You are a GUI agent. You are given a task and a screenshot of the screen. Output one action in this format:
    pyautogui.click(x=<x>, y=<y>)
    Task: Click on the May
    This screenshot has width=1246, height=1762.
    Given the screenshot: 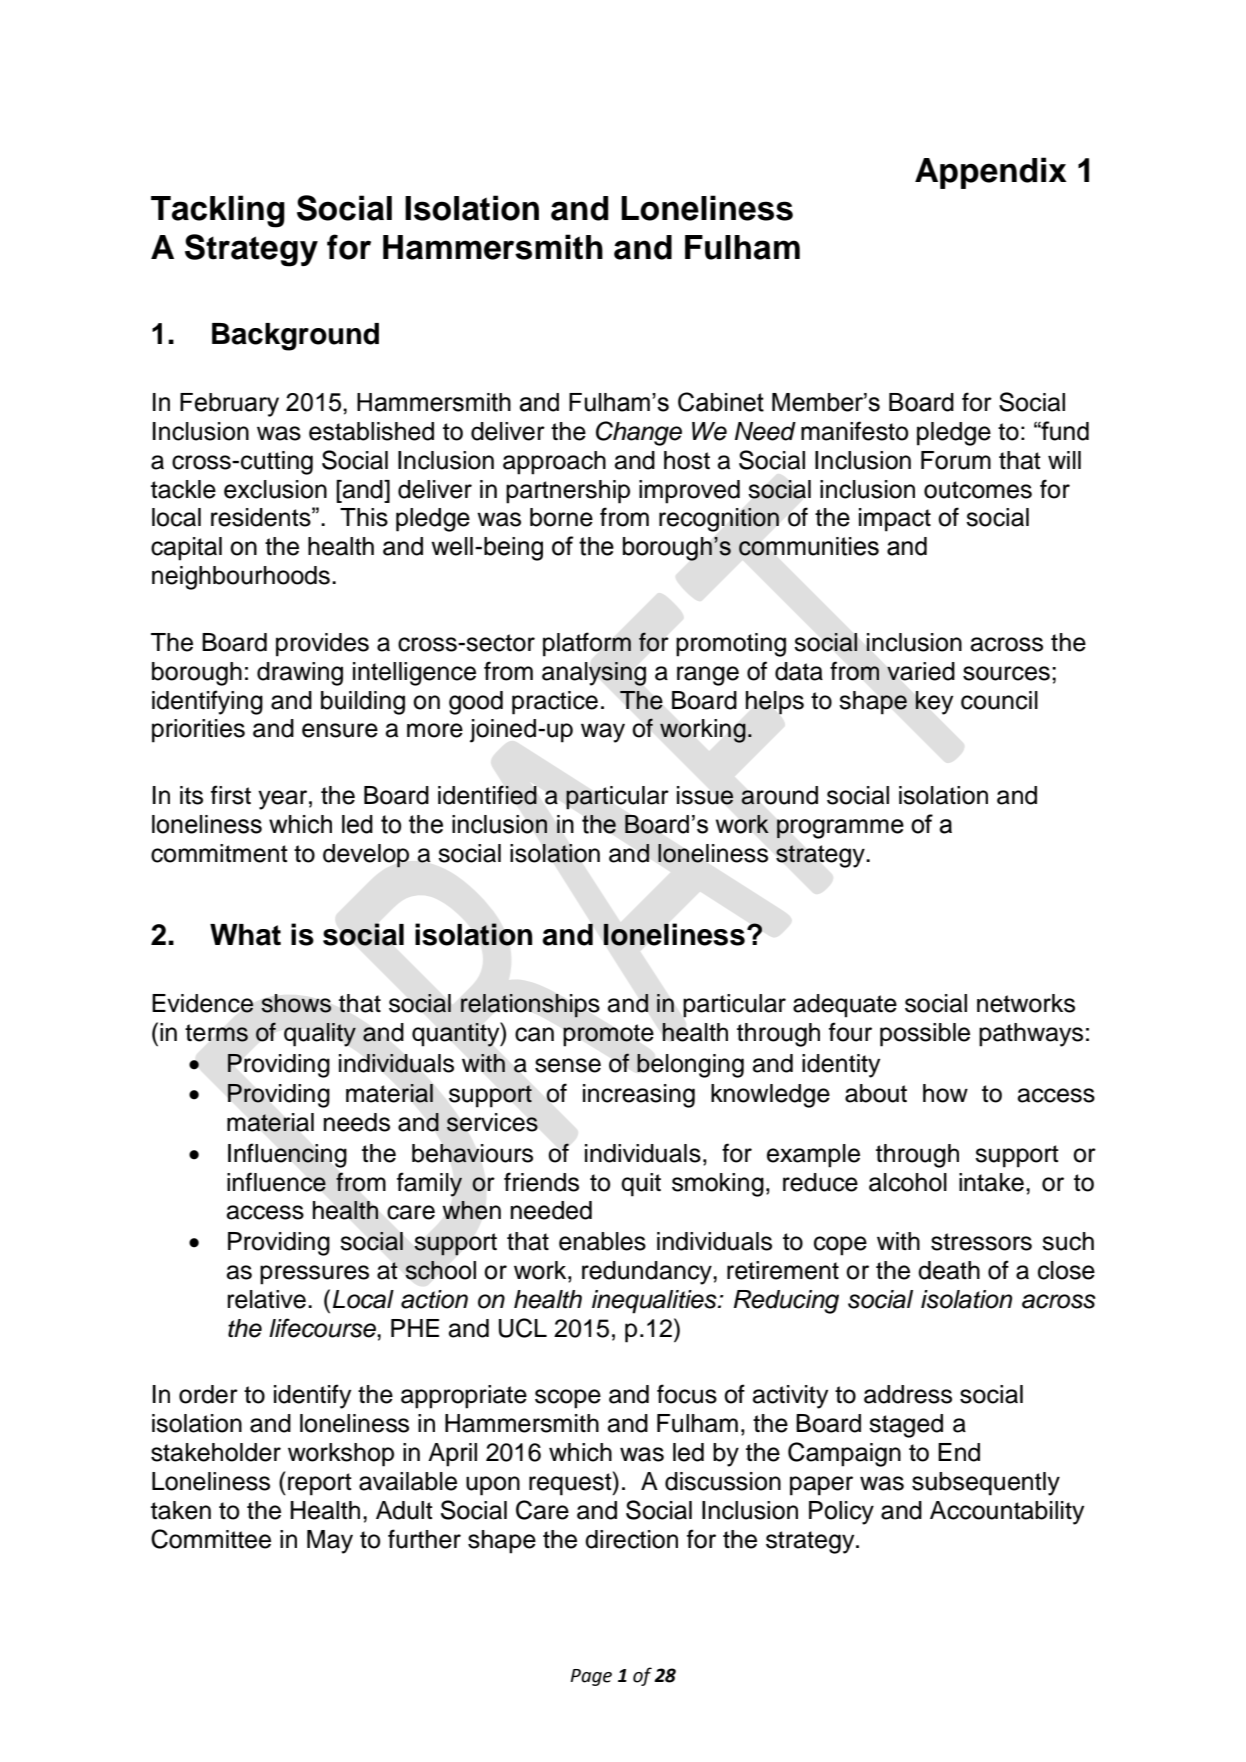 What is the action you would take?
    pyautogui.click(x=330, y=1542)
